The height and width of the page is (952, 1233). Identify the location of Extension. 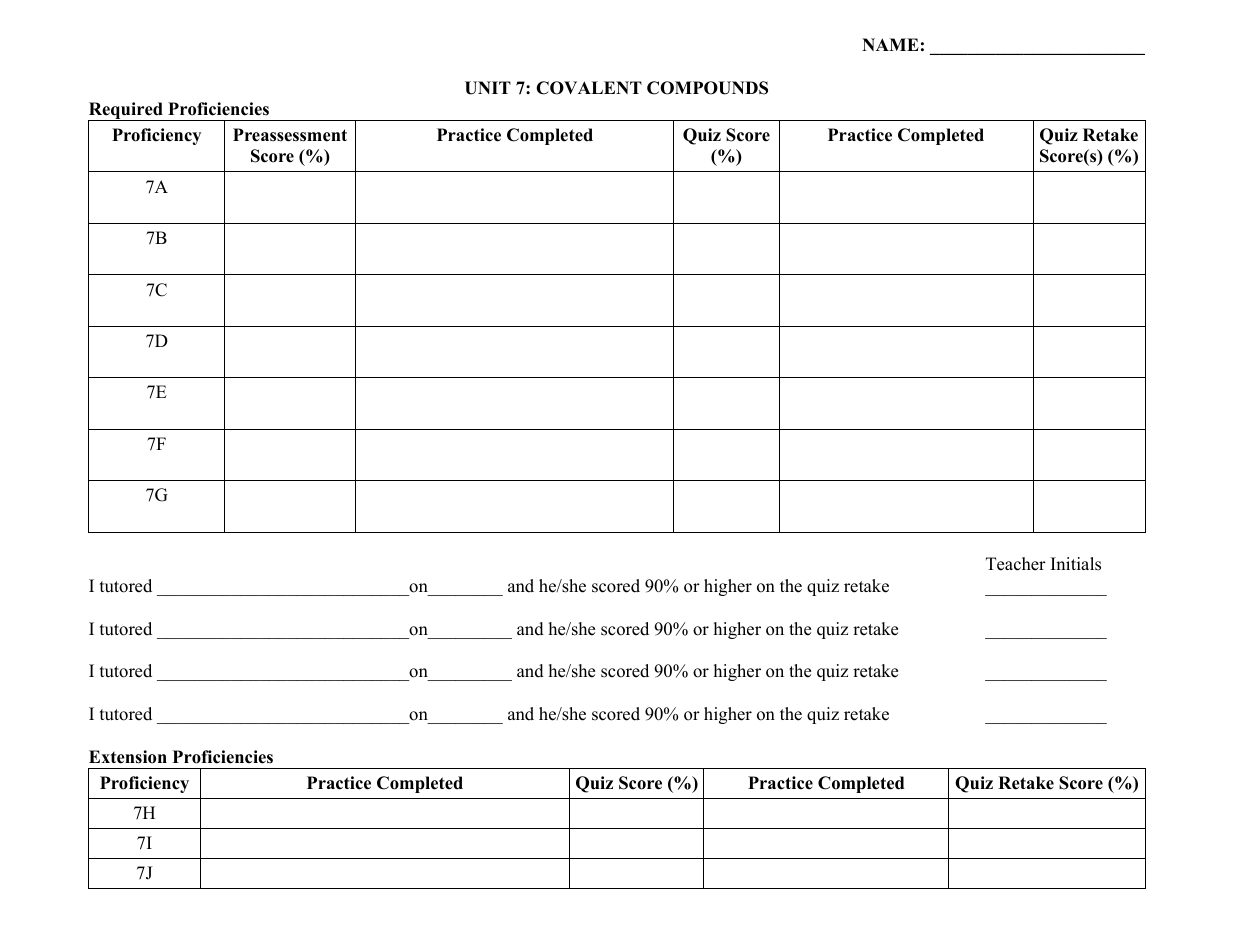
(128, 757).
